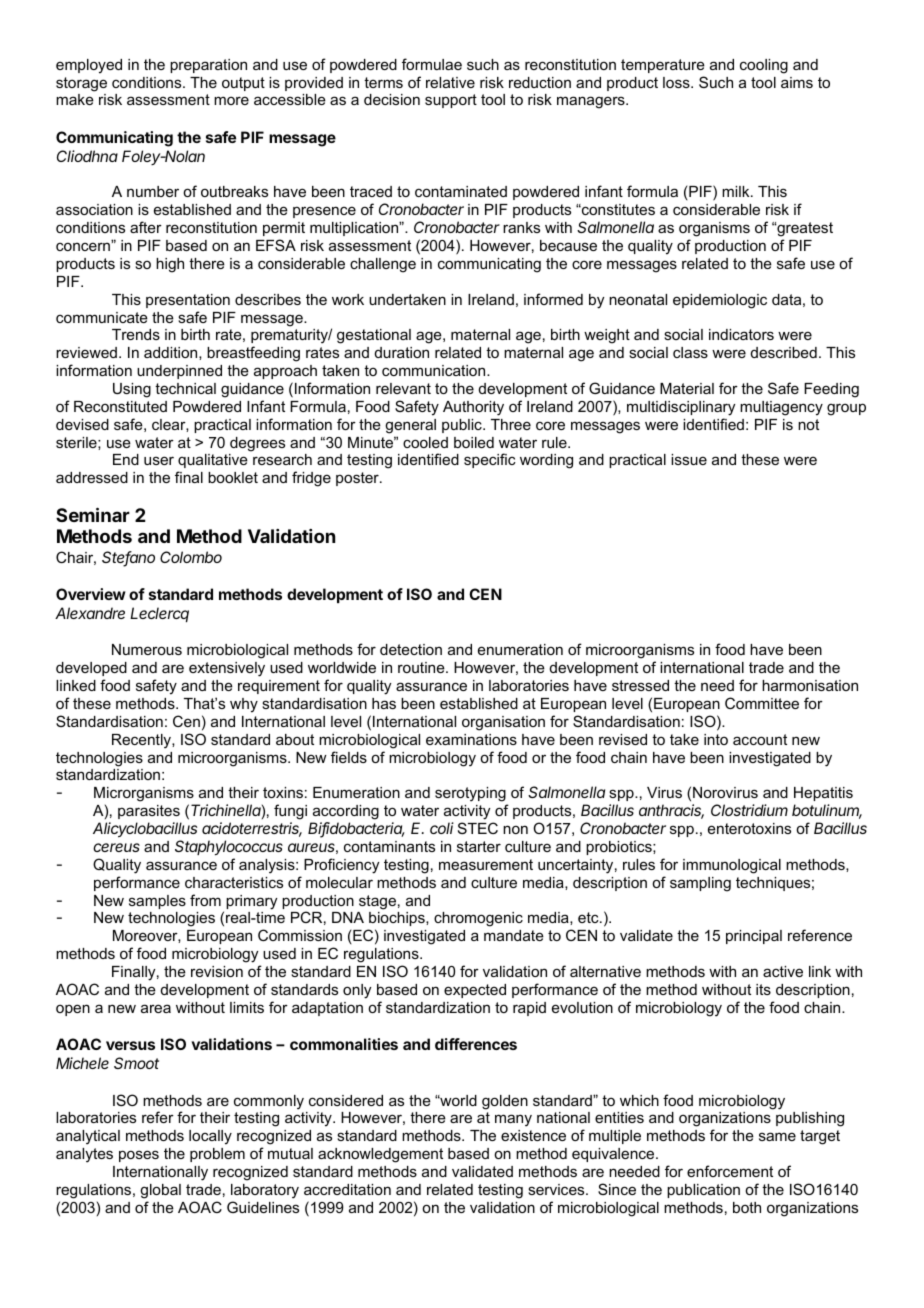 The height and width of the image is (1308, 924). I want to click on global, so click(160, 1191).
